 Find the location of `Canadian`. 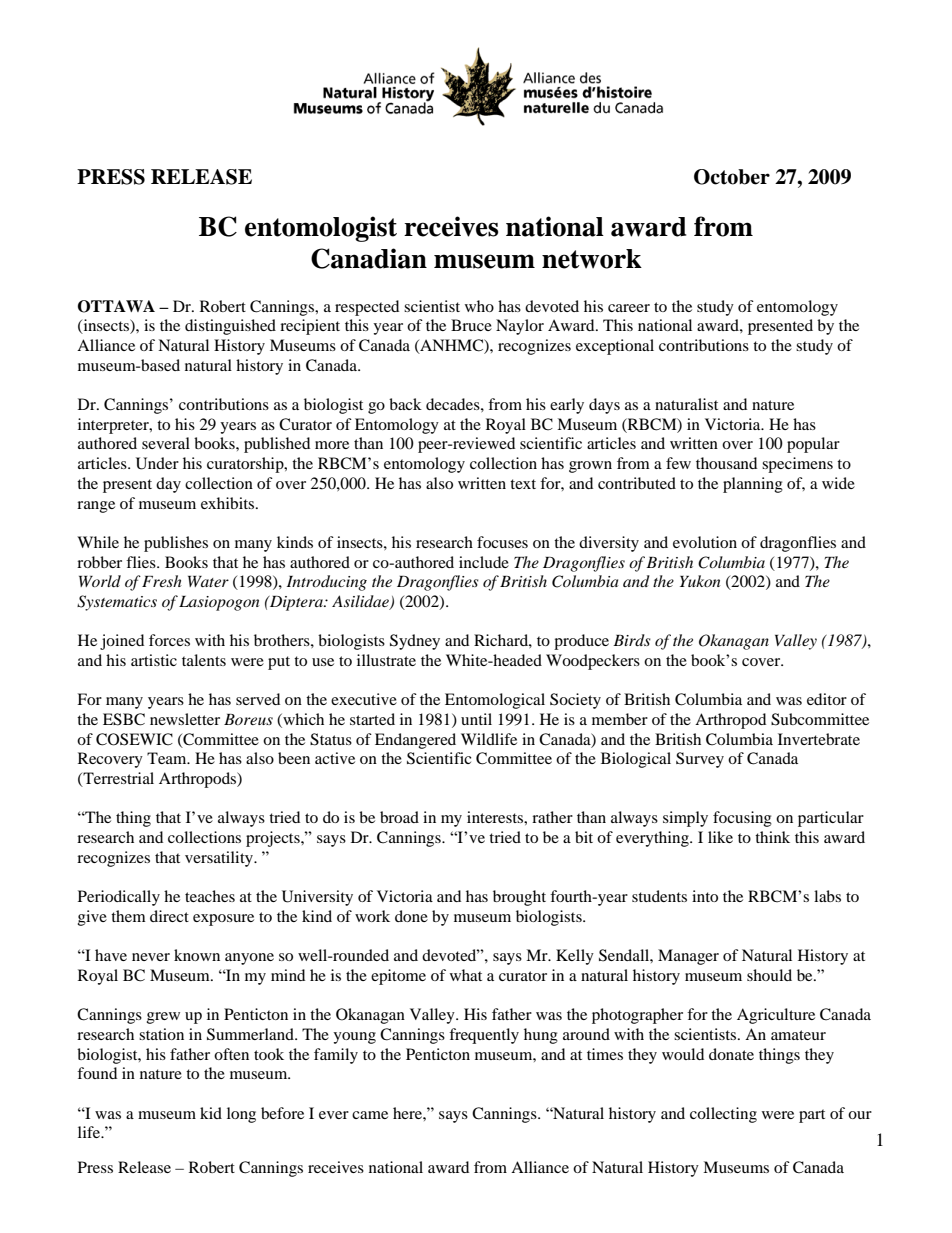

Canadian is located at coordinates (369, 258).
